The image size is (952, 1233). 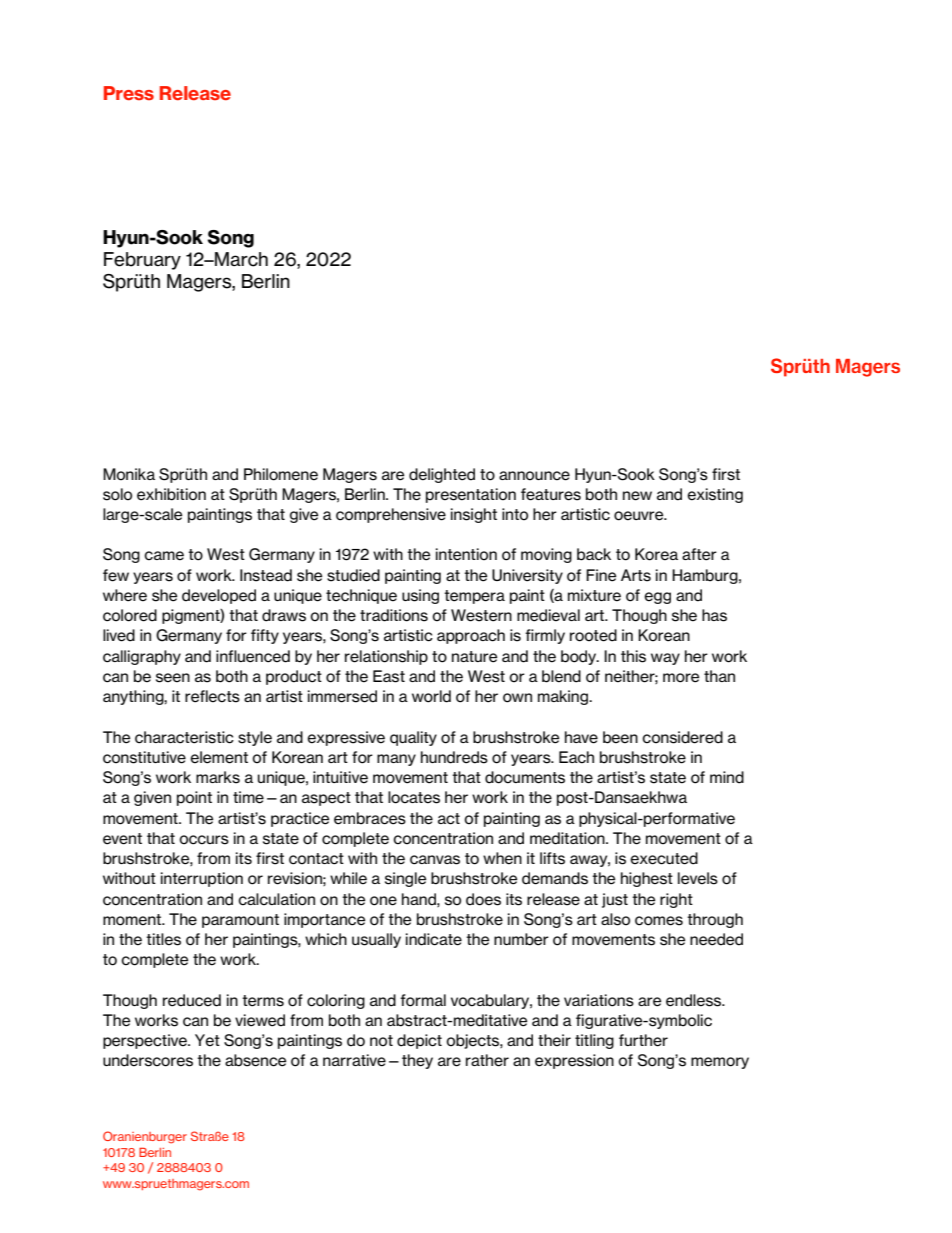 What do you see at coordinates (419, 1041) in the screenshot?
I see `depict` at bounding box center [419, 1041].
